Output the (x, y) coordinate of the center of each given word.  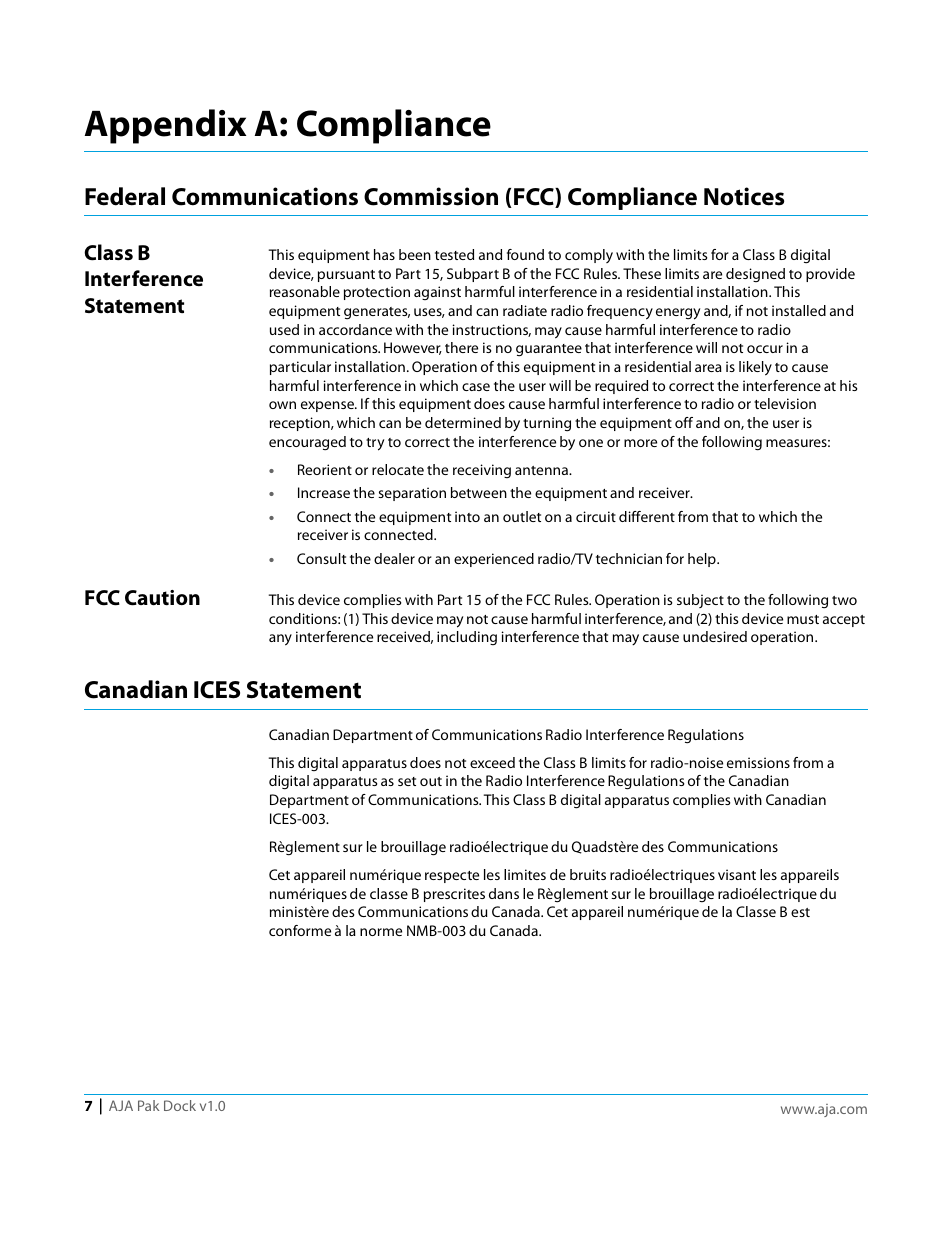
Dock (180, 1105)
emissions (758, 762)
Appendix (165, 126)
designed (755, 275)
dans (504, 893)
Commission (431, 196)
